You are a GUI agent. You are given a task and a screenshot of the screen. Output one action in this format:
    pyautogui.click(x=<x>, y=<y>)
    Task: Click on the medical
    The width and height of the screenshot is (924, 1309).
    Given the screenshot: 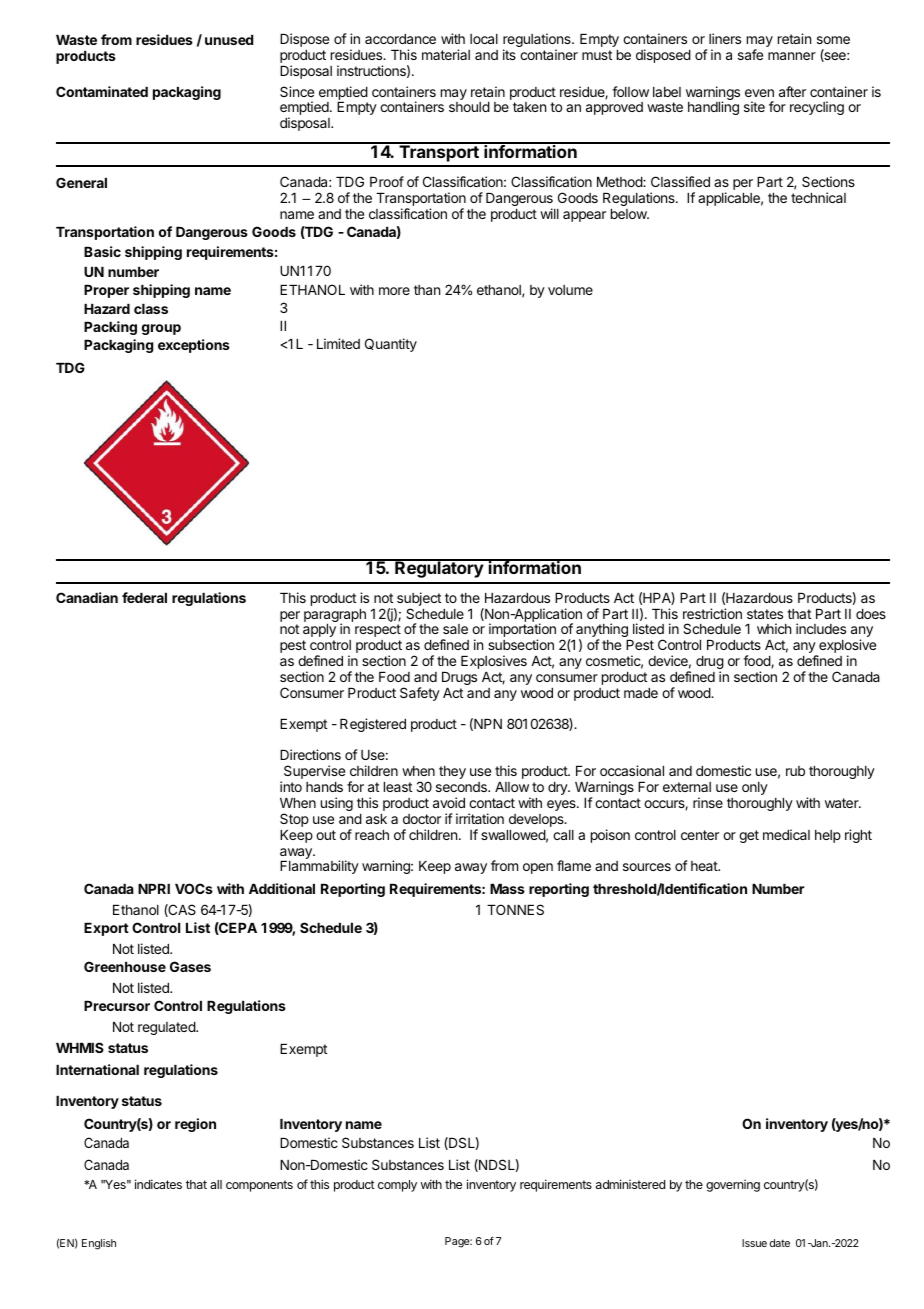 What is the action you would take?
    pyautogui.click(x=786, y=834)
